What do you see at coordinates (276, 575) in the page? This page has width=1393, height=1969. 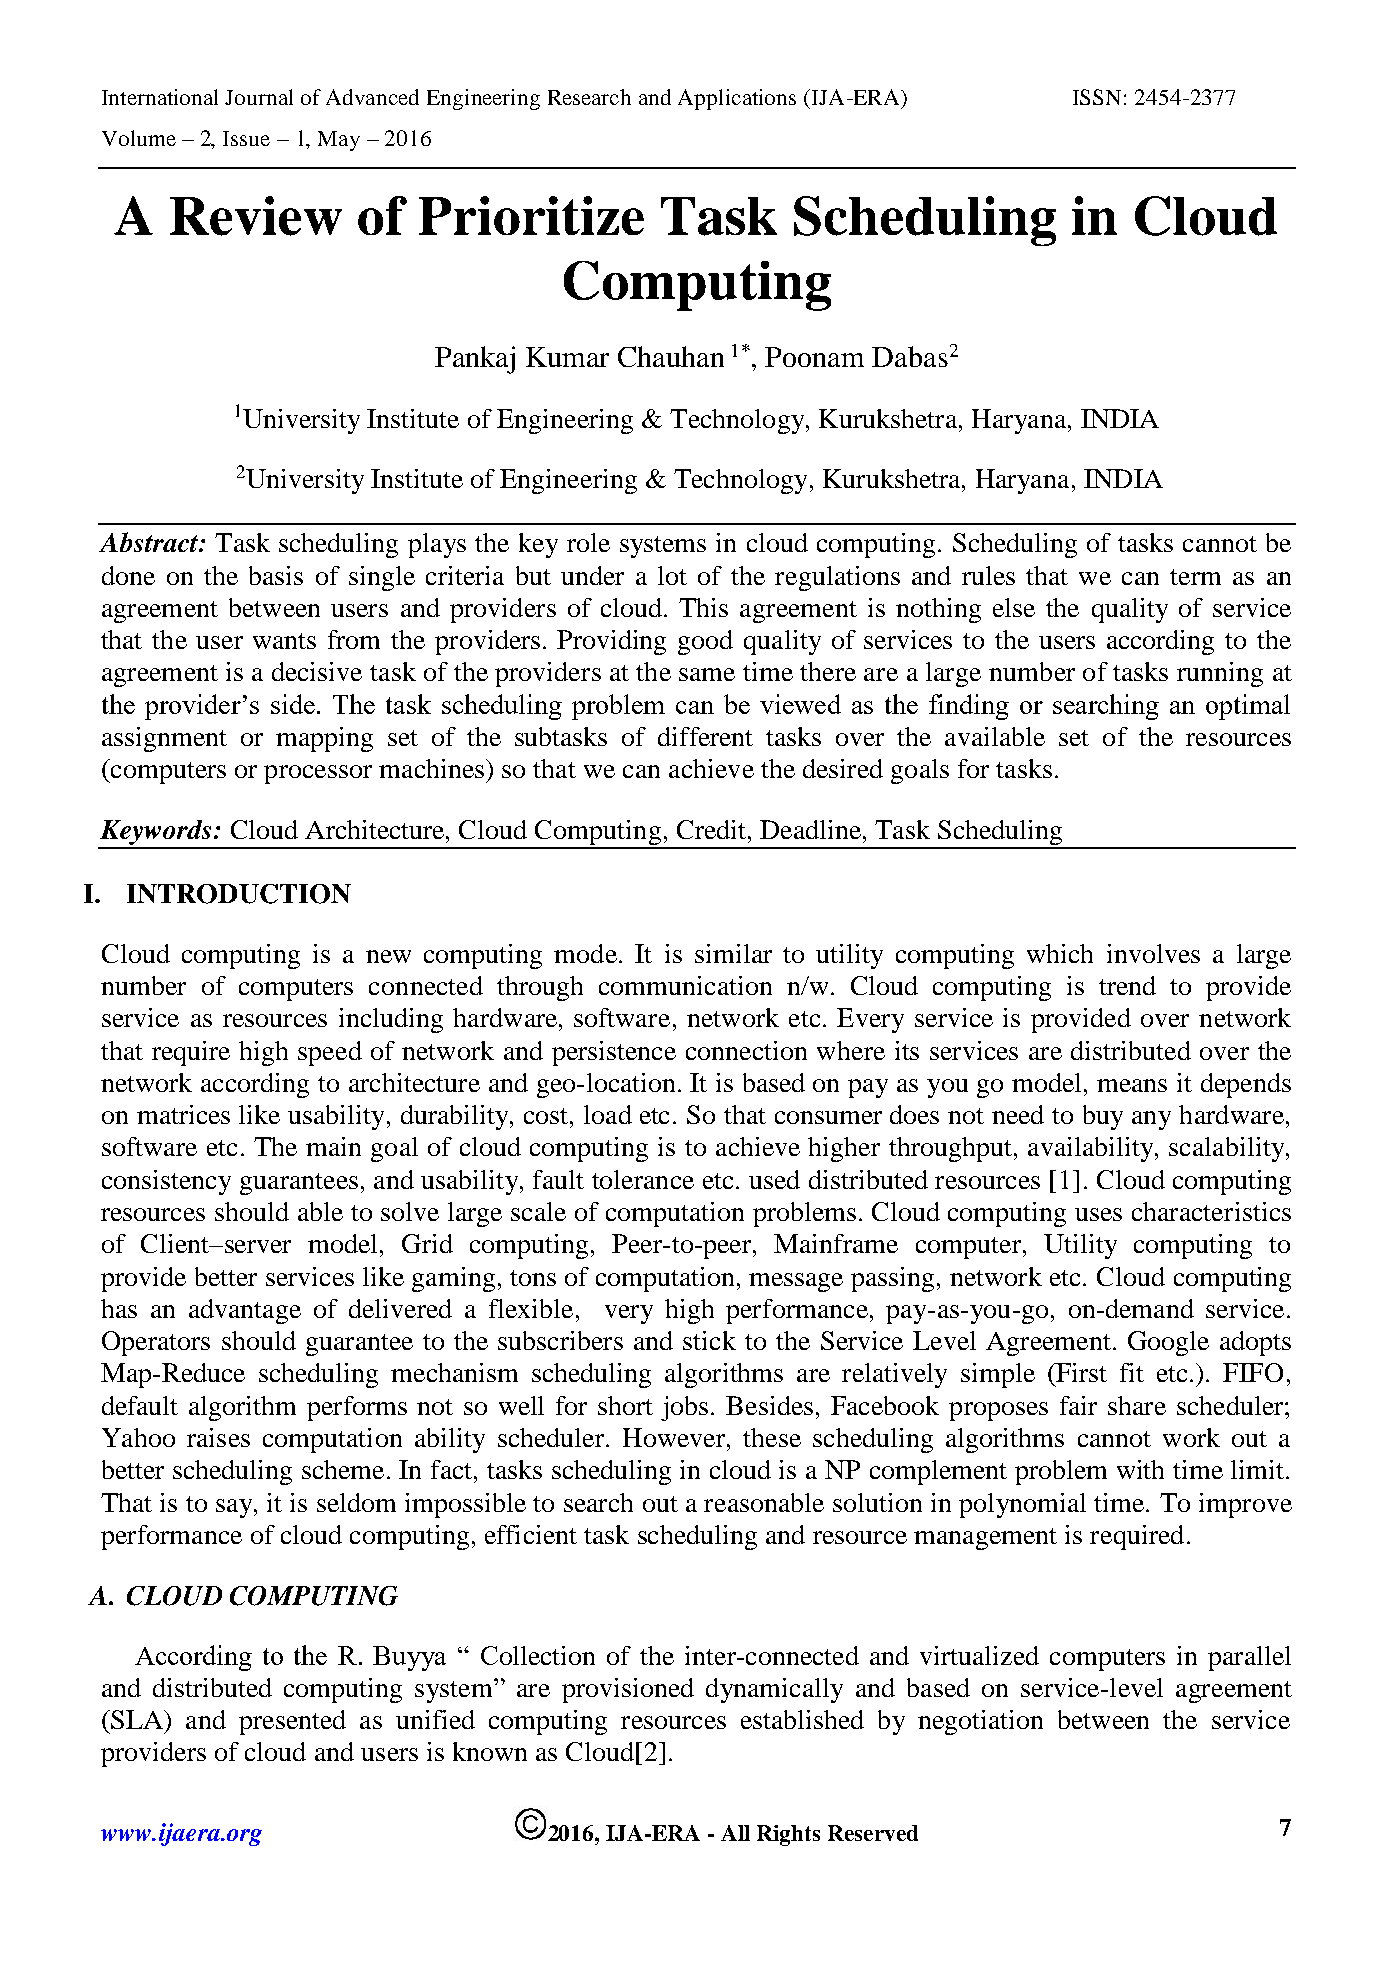 I see `basis` at bounding box center [276, 575].
